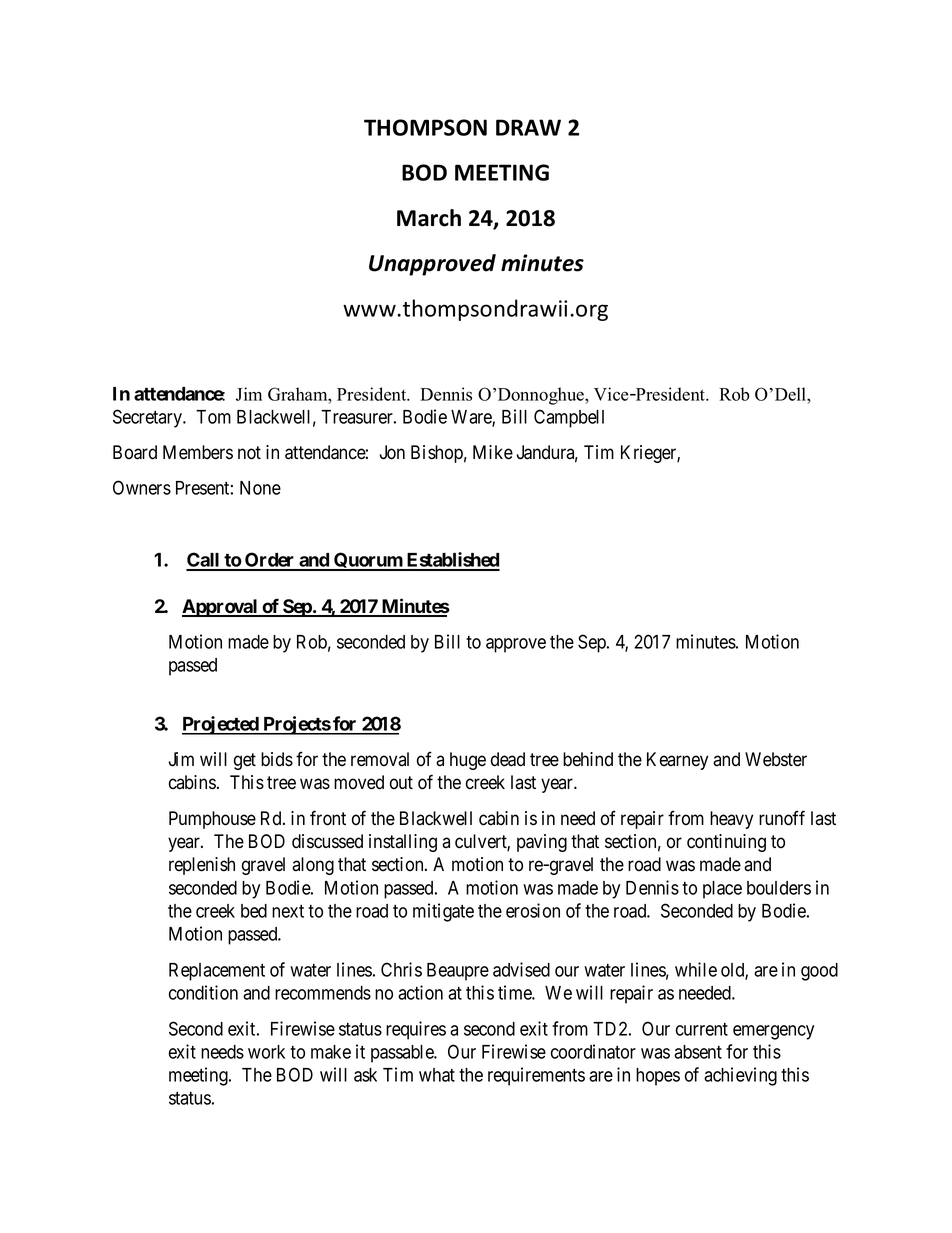 The image size is (952, 1233). What do you see at coordinates (221, 608) in the screenshot?
I see `Approval` at bounding box center [221, 608].
